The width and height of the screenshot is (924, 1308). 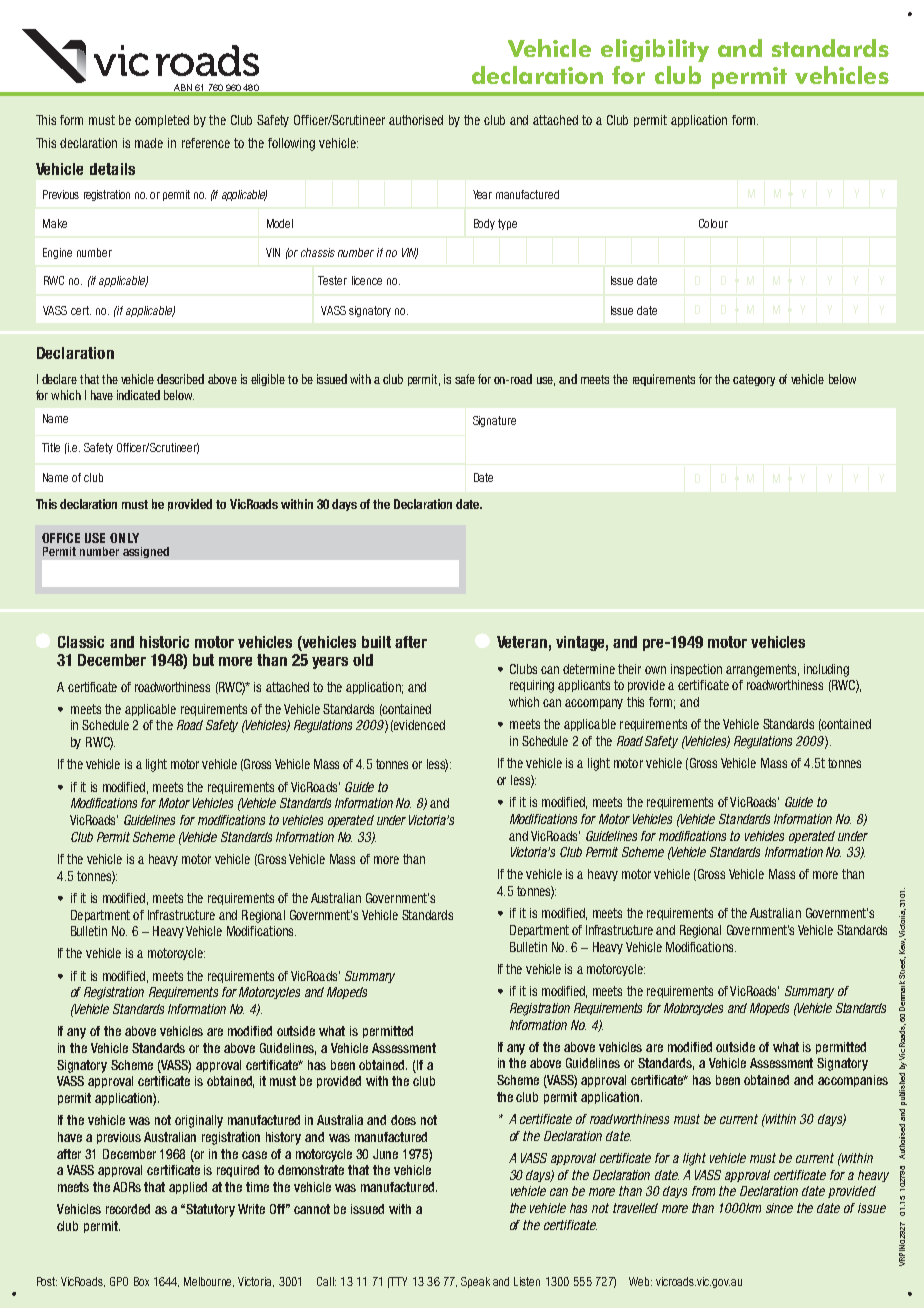 I want to click on inspection, so click(x=696, y=670).
